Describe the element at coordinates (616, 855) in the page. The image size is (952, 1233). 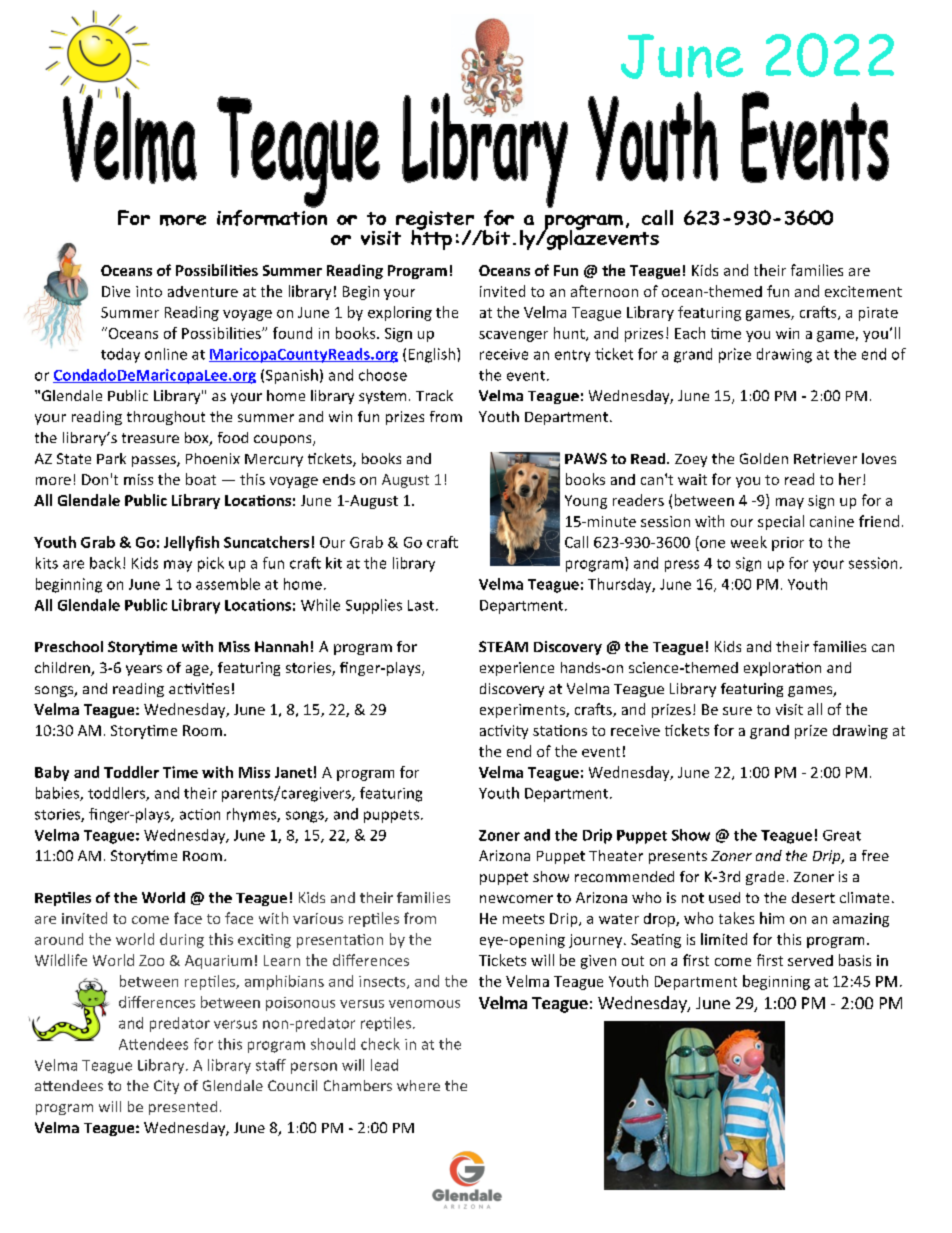
I see `Theater` at that location.
